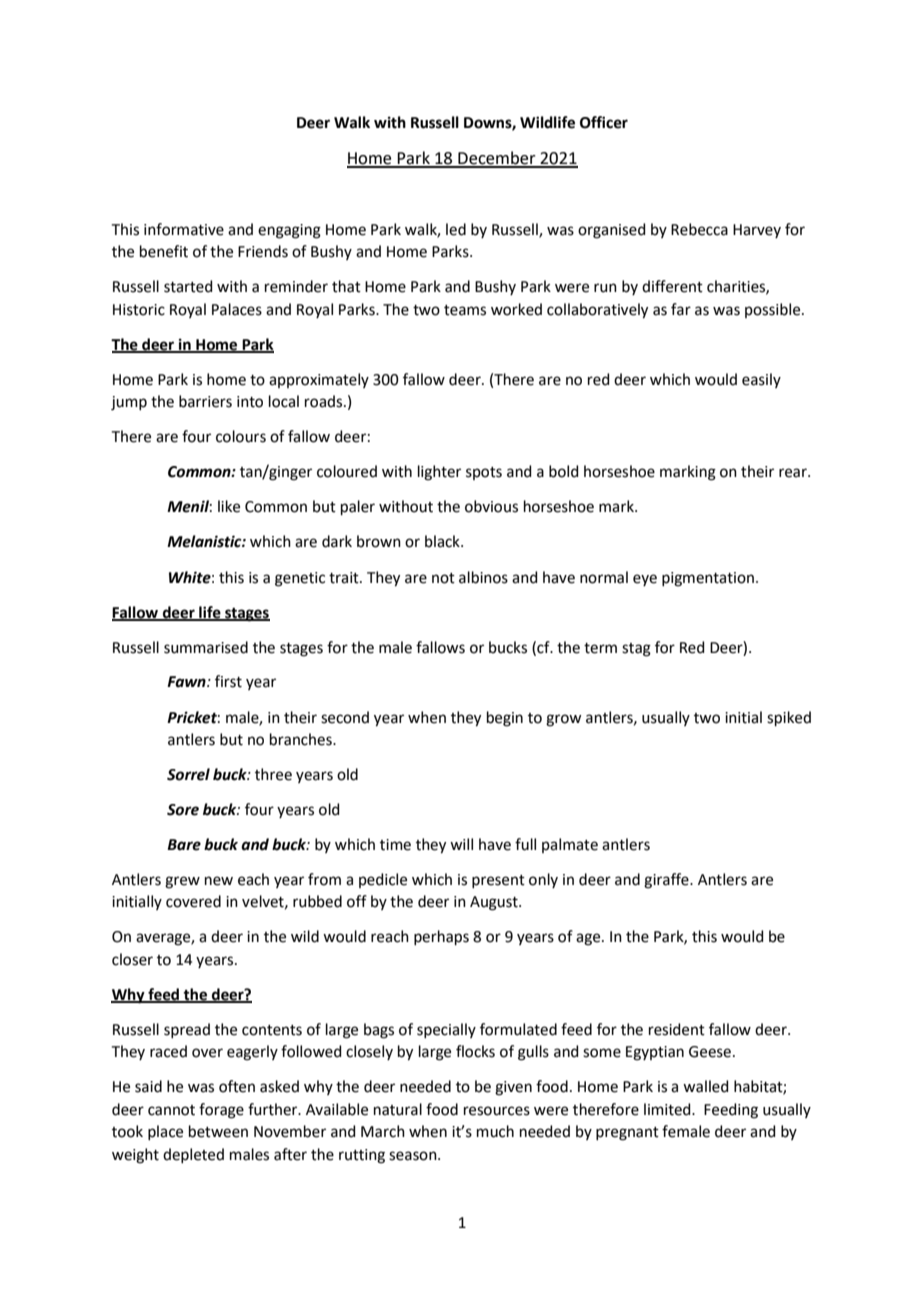 This screenshot has width=924, height=1308. I want to click on informative, so click(184, 229).
